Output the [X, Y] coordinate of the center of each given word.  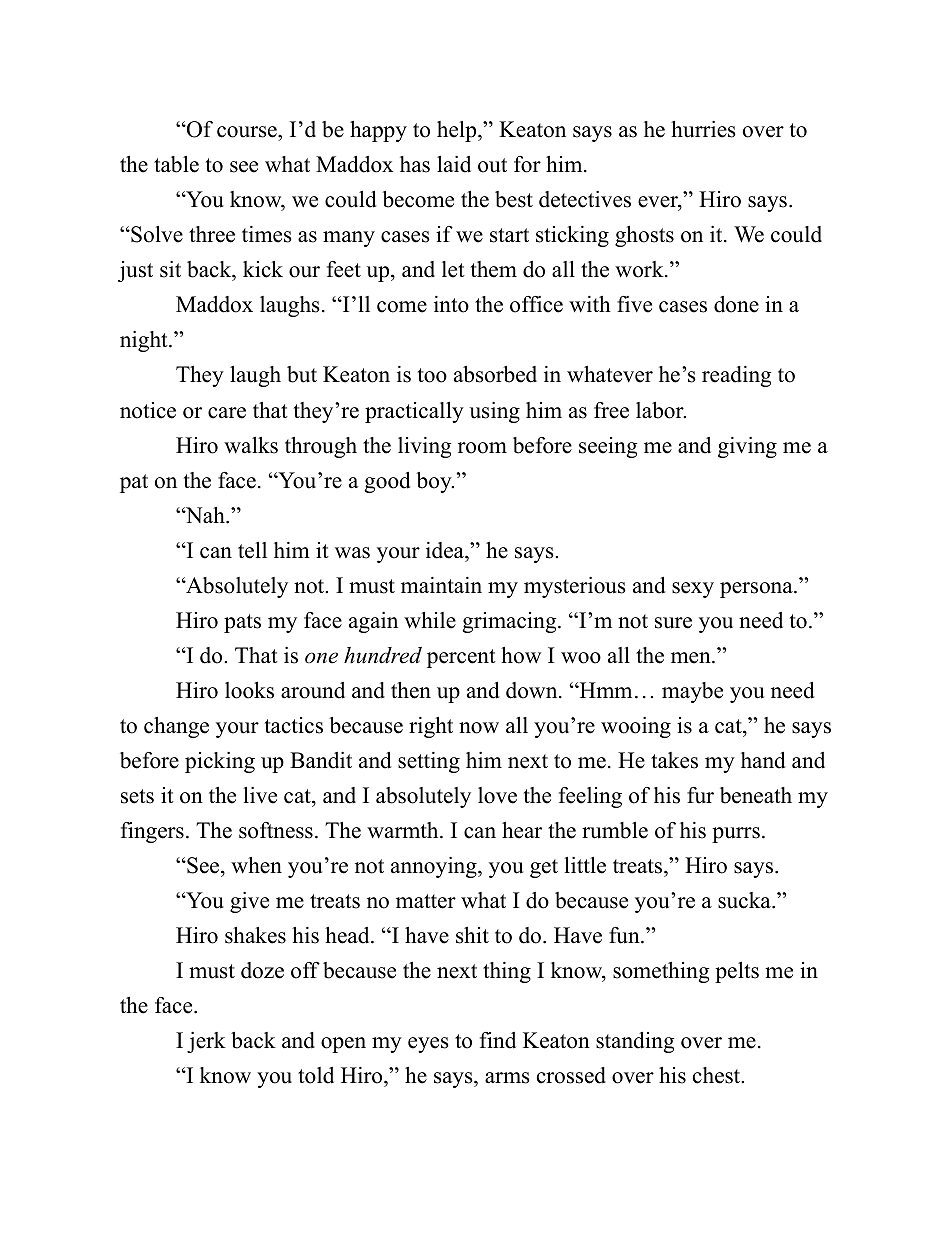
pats [242, 623]
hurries [703, 129]
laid [454, 164]
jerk [206, 1042]
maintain [441, 585]
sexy [693, 590]
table [176, 164]
